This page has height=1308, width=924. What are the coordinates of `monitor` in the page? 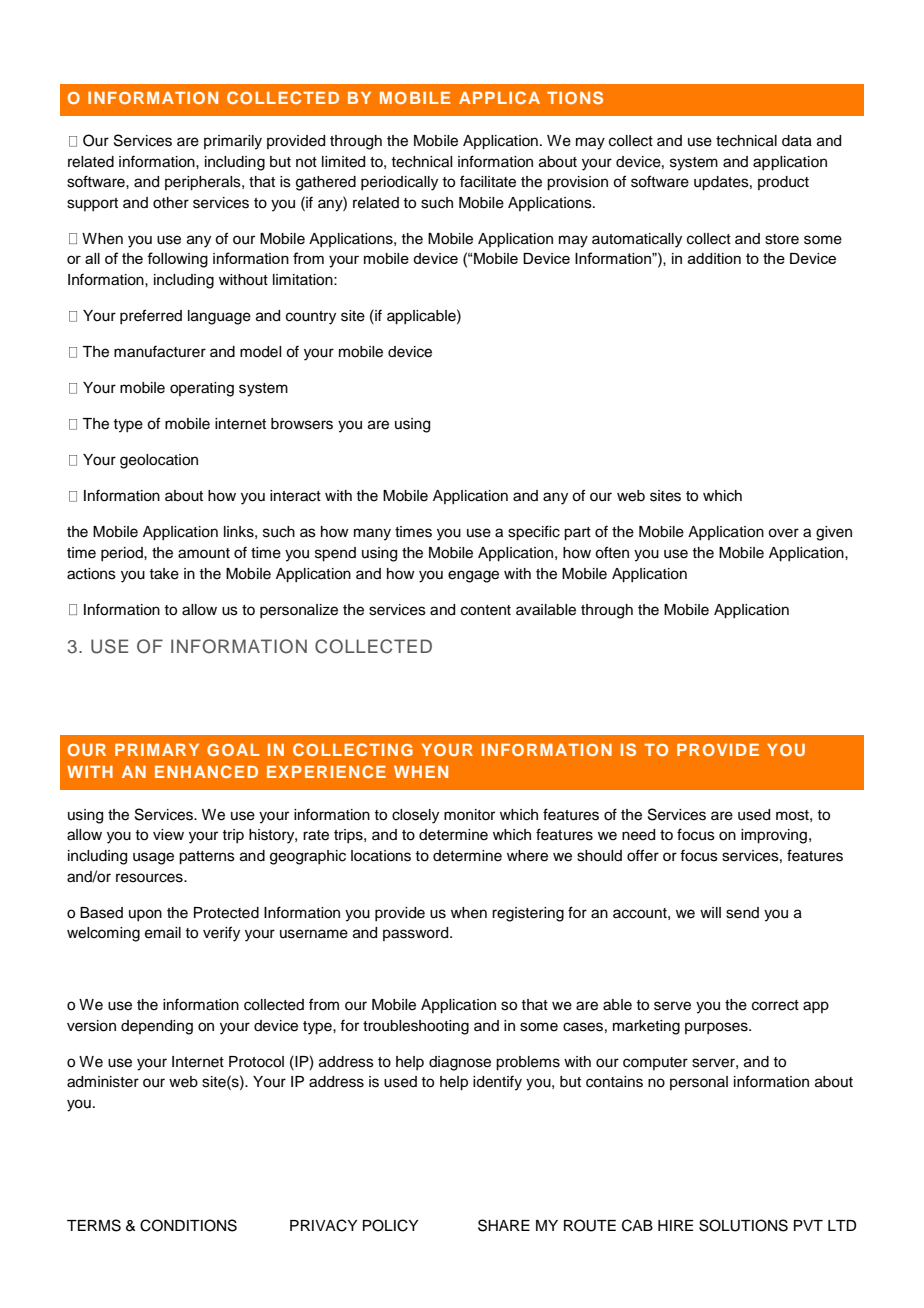 It's located at (469, 814).
